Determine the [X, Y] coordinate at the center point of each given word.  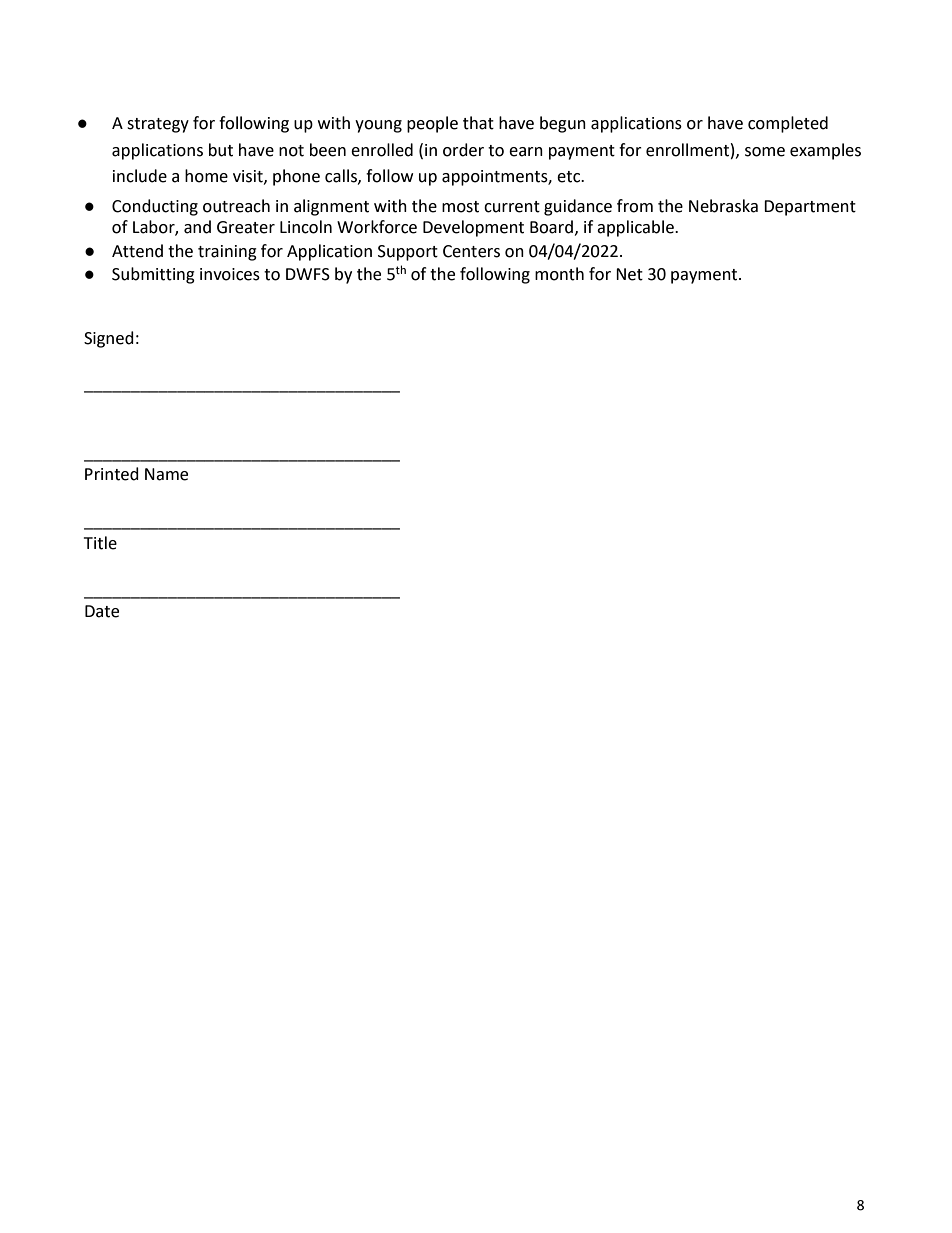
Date [102, 611]
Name [166, 474]
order [463, 150]
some [765, 152]
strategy [158, 125]
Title [100, 543]
